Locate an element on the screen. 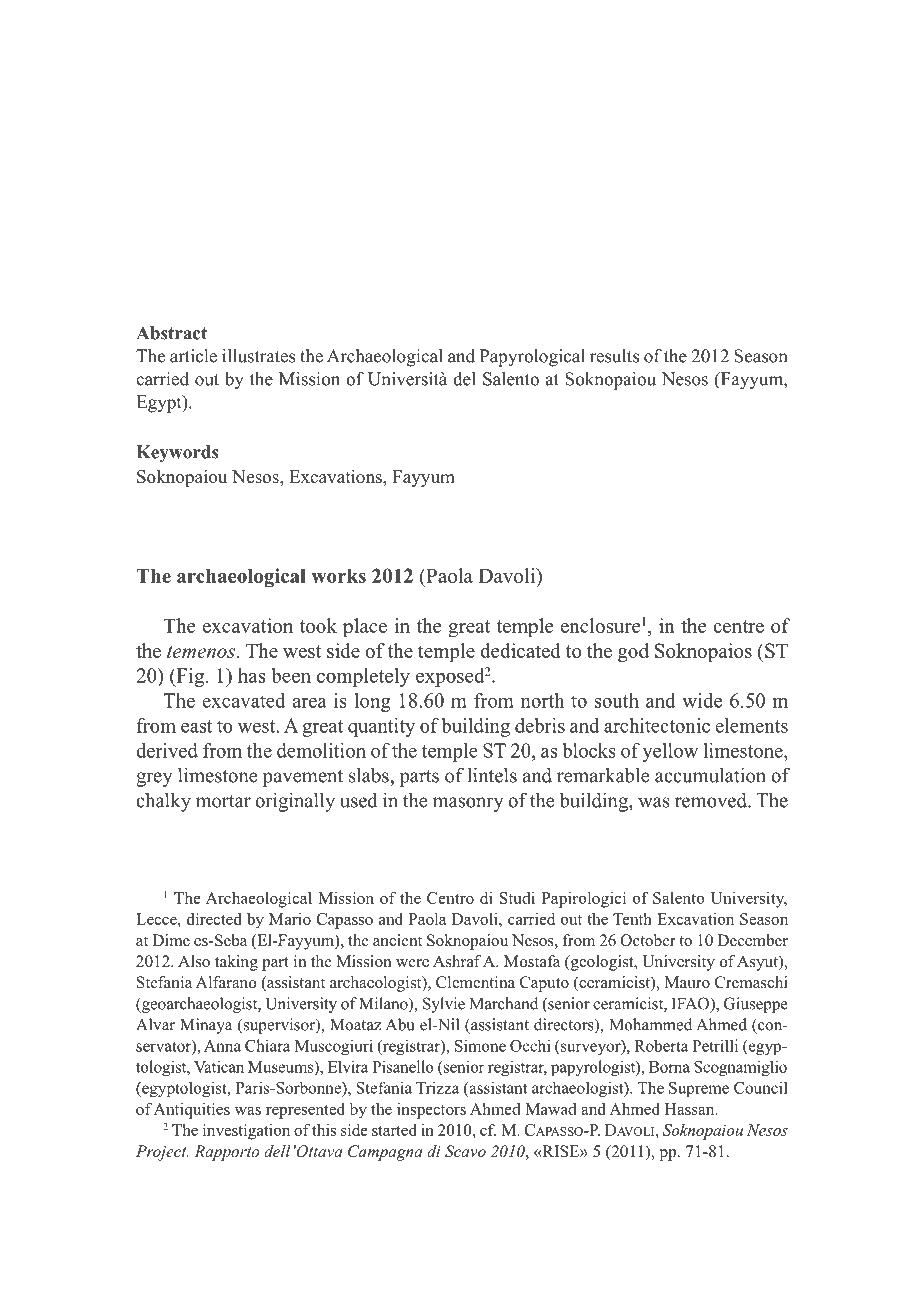  yellow is located at coordinates (670, 752).
